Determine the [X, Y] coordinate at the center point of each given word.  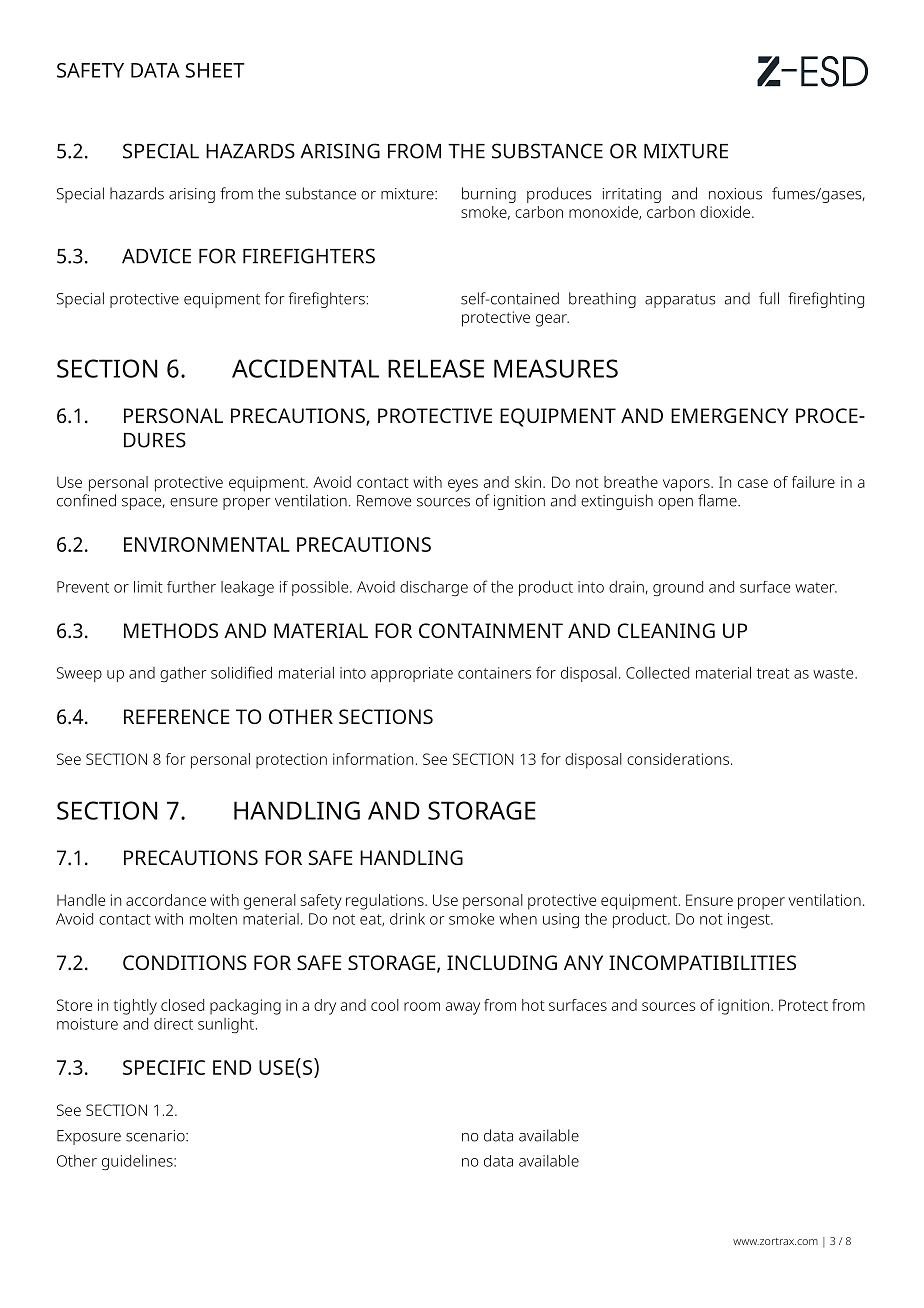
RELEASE [436, 368]
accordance [166, 900]
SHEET [214, 70]
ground [678, 588]
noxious [735, 194]
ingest [750, 920]
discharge [434, 588]
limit [148, 587]
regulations [386, 902]
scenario [156, 1136]
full [769, 298]
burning [489, 195]
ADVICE [156, 256]
